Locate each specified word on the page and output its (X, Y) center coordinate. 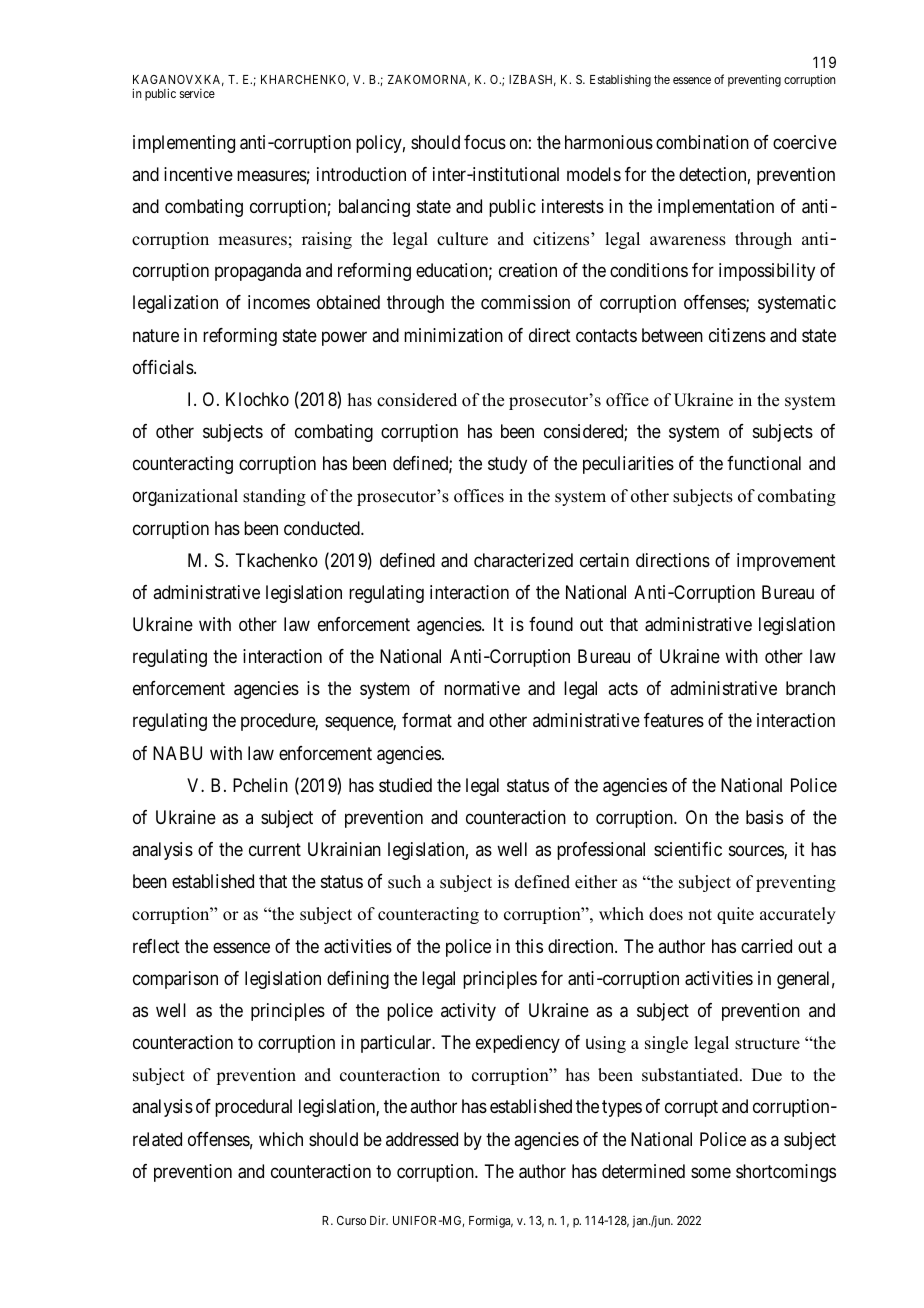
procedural (253, 1108)
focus (485, 142)
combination (702, 142)
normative (482, 688)
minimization (453, 335)
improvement (786, 562)
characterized (523, 560)
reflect (156, 946)
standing (274, 497)
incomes (279, 302)
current (275, 849)
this (529, 946)
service (197, 93)
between (672, 335)
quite (735, 915)
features (674, 720)
